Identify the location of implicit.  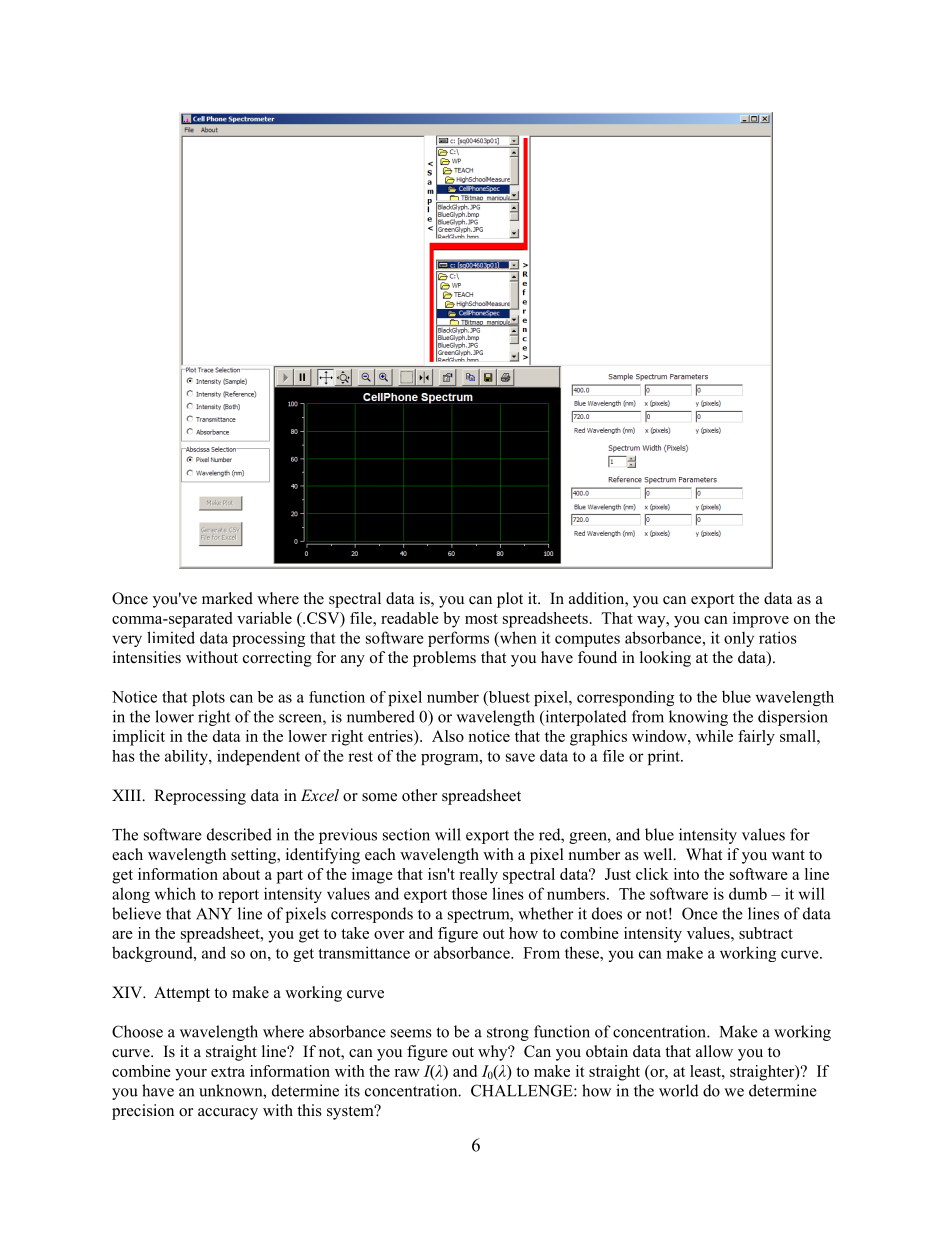
(139, 738).
